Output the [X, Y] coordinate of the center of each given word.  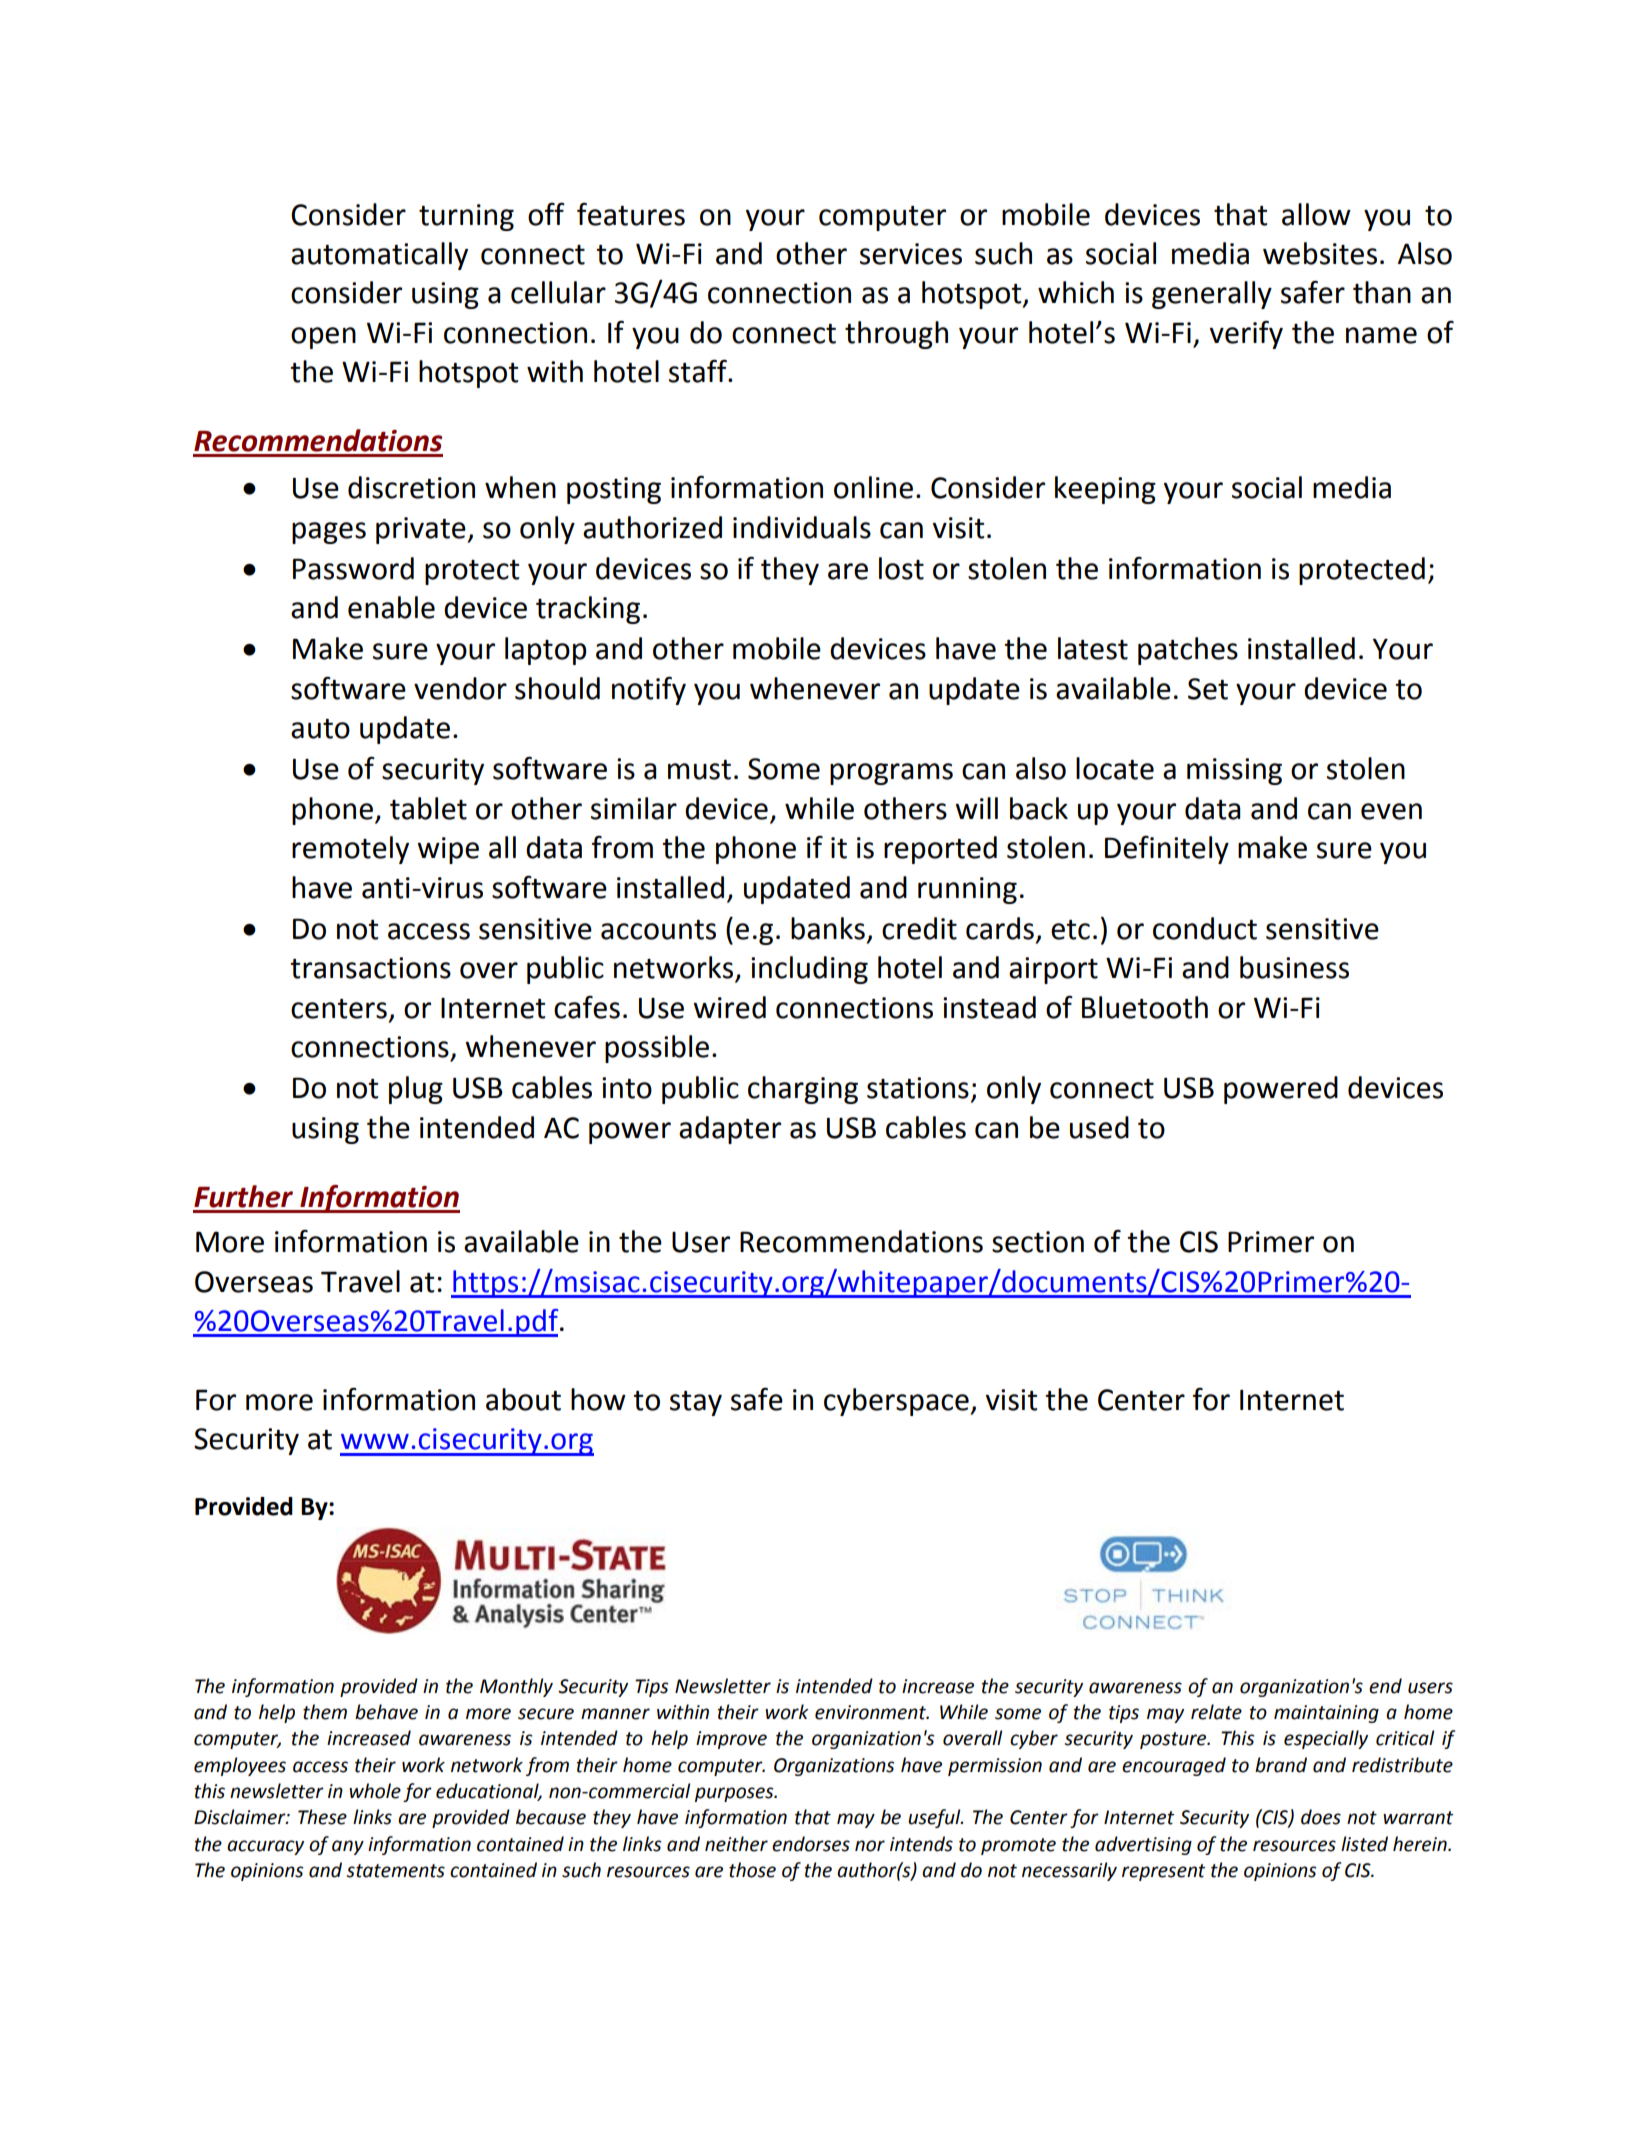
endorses [811, 1844]
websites [1320, 253]
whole [375, 1791]
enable [391, 607]
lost [901, 568]
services [911, 254]
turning [466, 217]
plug [416, 1090]
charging [803, 1090]
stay [696, 1403]
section [1038, 1242]
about [523, 1399]
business [1294, 967]
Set [1208, 689]
